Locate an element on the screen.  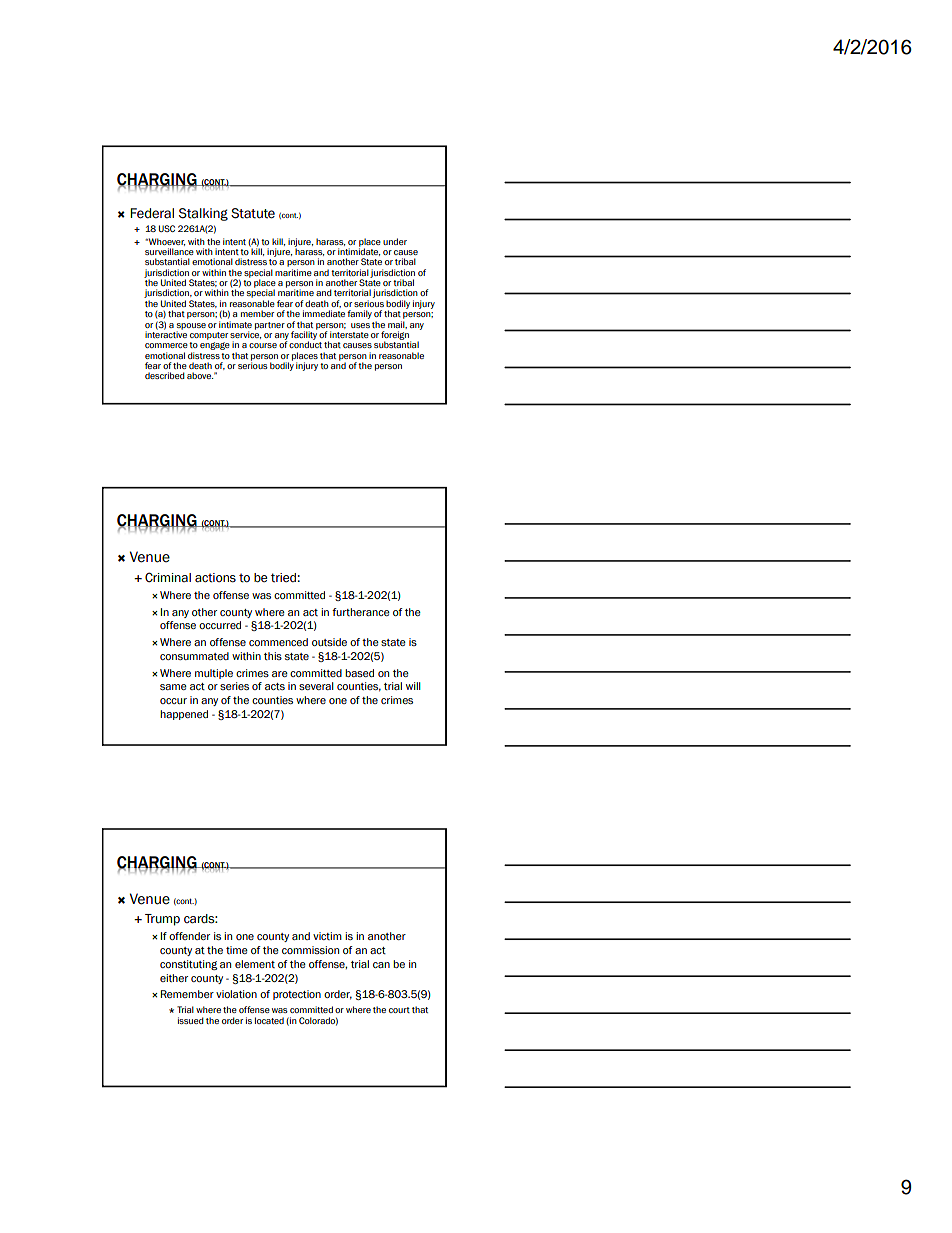
under is located at coordinates (395, 241).
